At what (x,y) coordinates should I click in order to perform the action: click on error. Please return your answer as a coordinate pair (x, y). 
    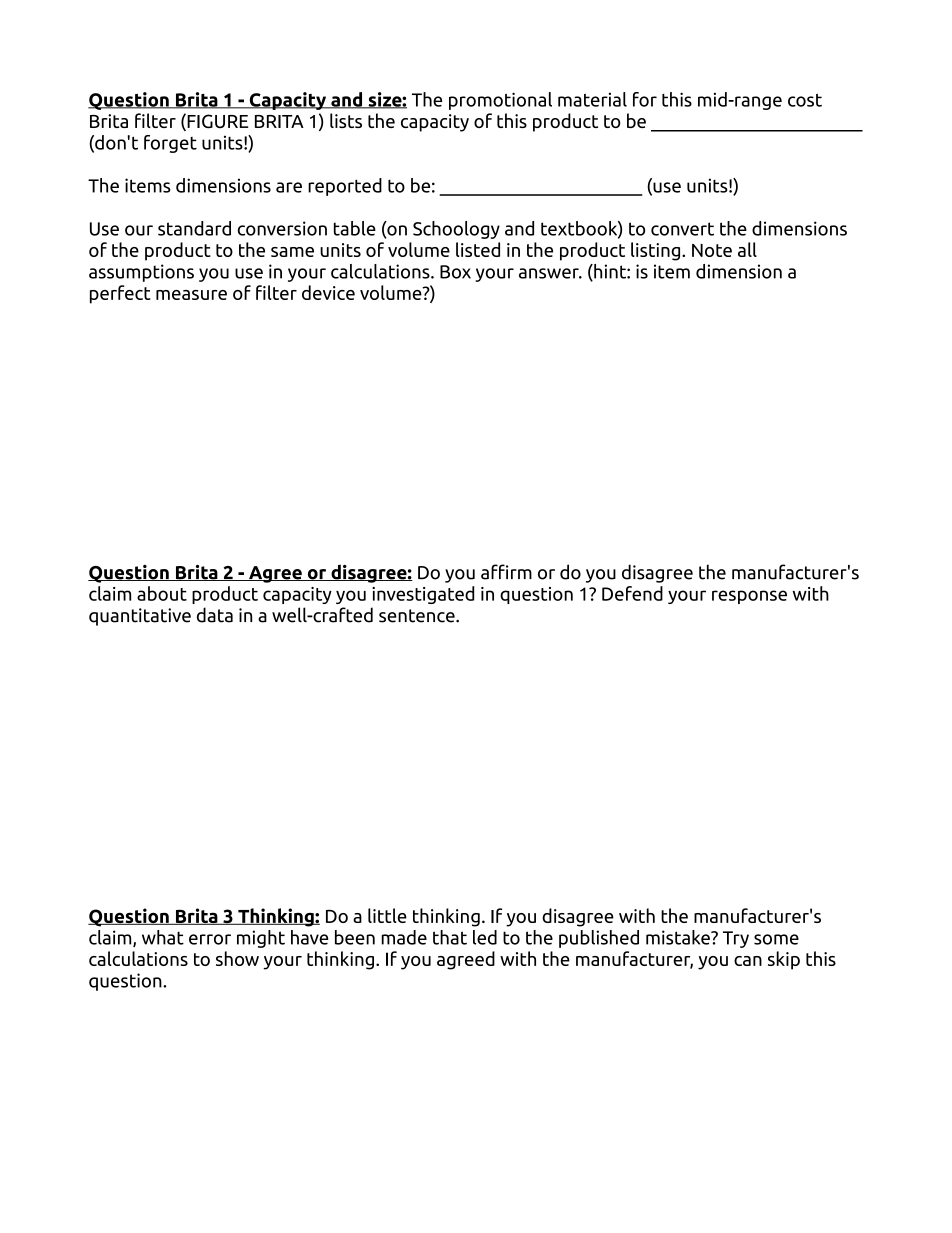
    Looking at the image, I should click on (210, 939).
